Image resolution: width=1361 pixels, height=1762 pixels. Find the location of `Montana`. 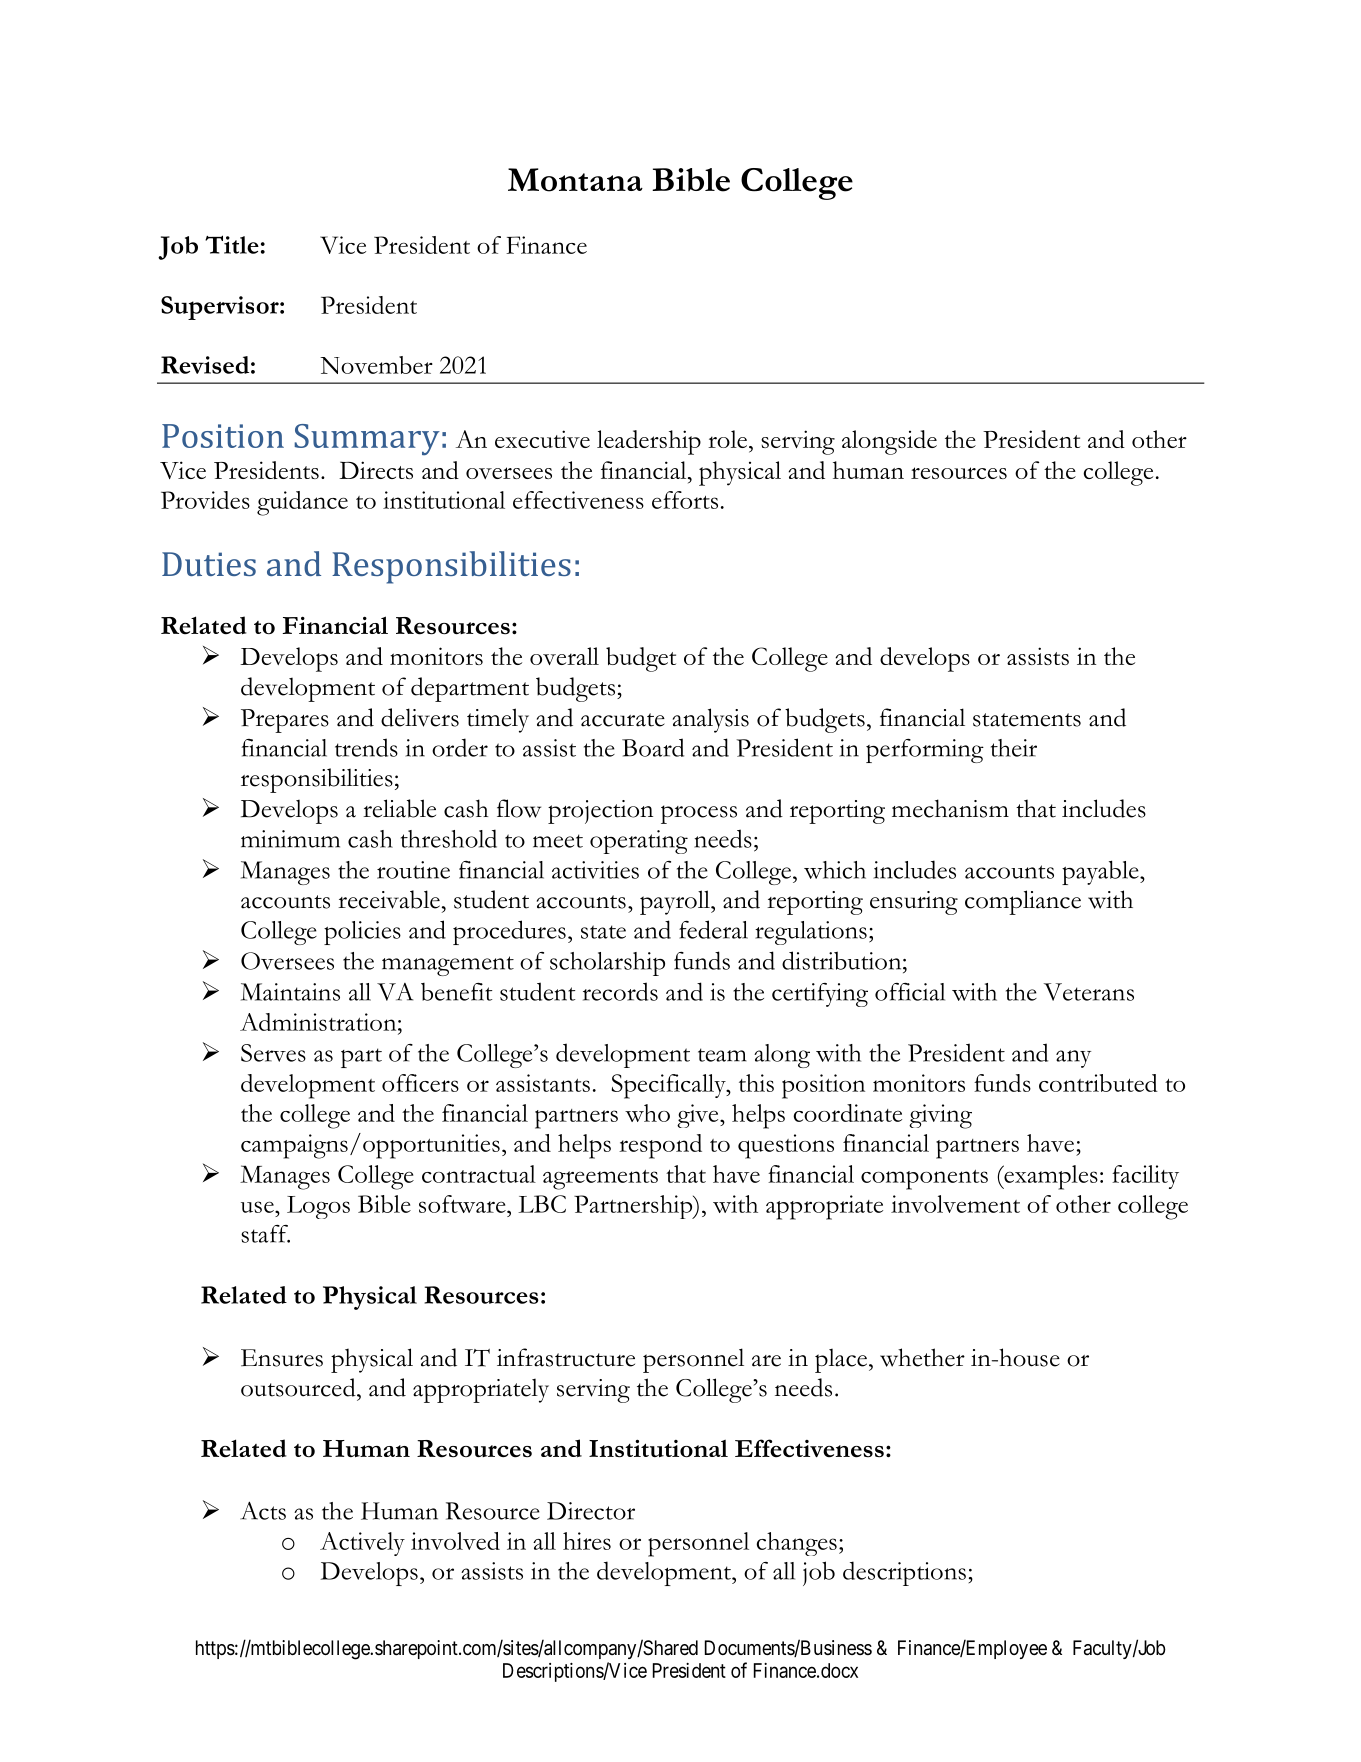

Montana is located at coordinates (575, 180).
